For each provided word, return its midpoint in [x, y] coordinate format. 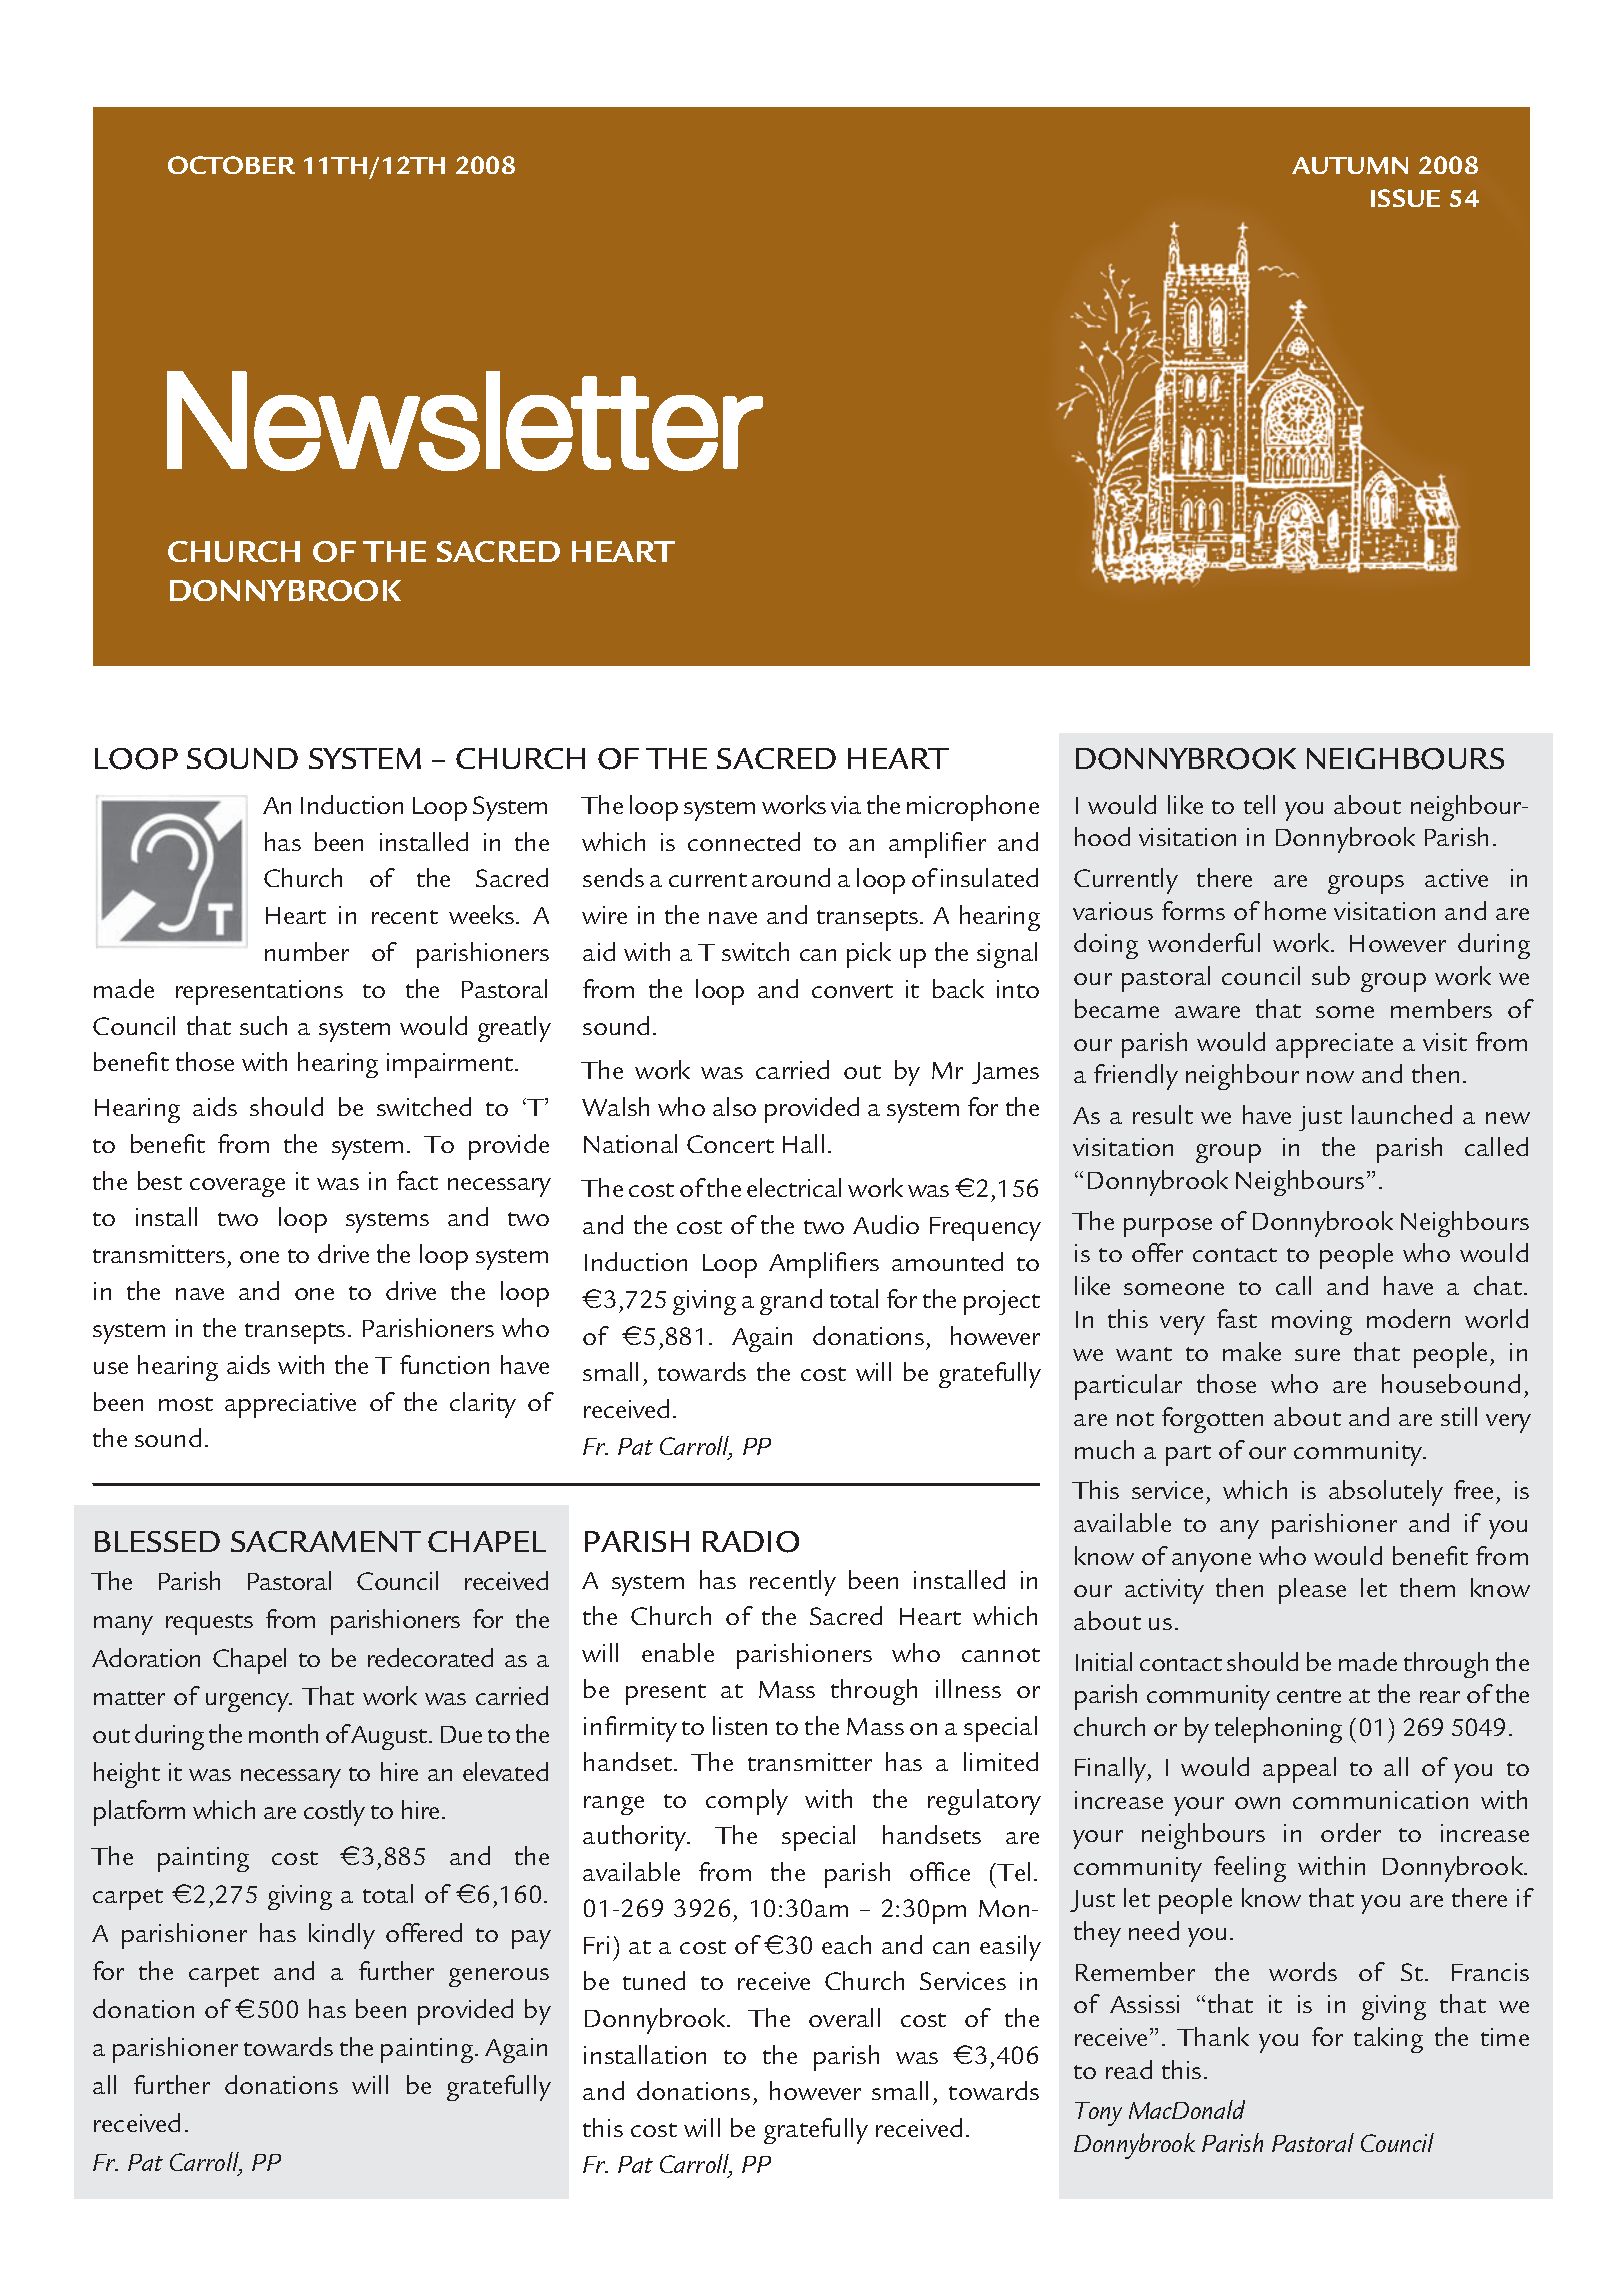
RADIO [751, 1542]
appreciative [290, 1405]
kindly [342, 1936]
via [846, 805]
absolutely [1386, 1493]
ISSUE [1405, 198]
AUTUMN [1350, 165]
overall [844, 2017]
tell [1259, 804]
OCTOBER [231, 165]
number [307, 951]
